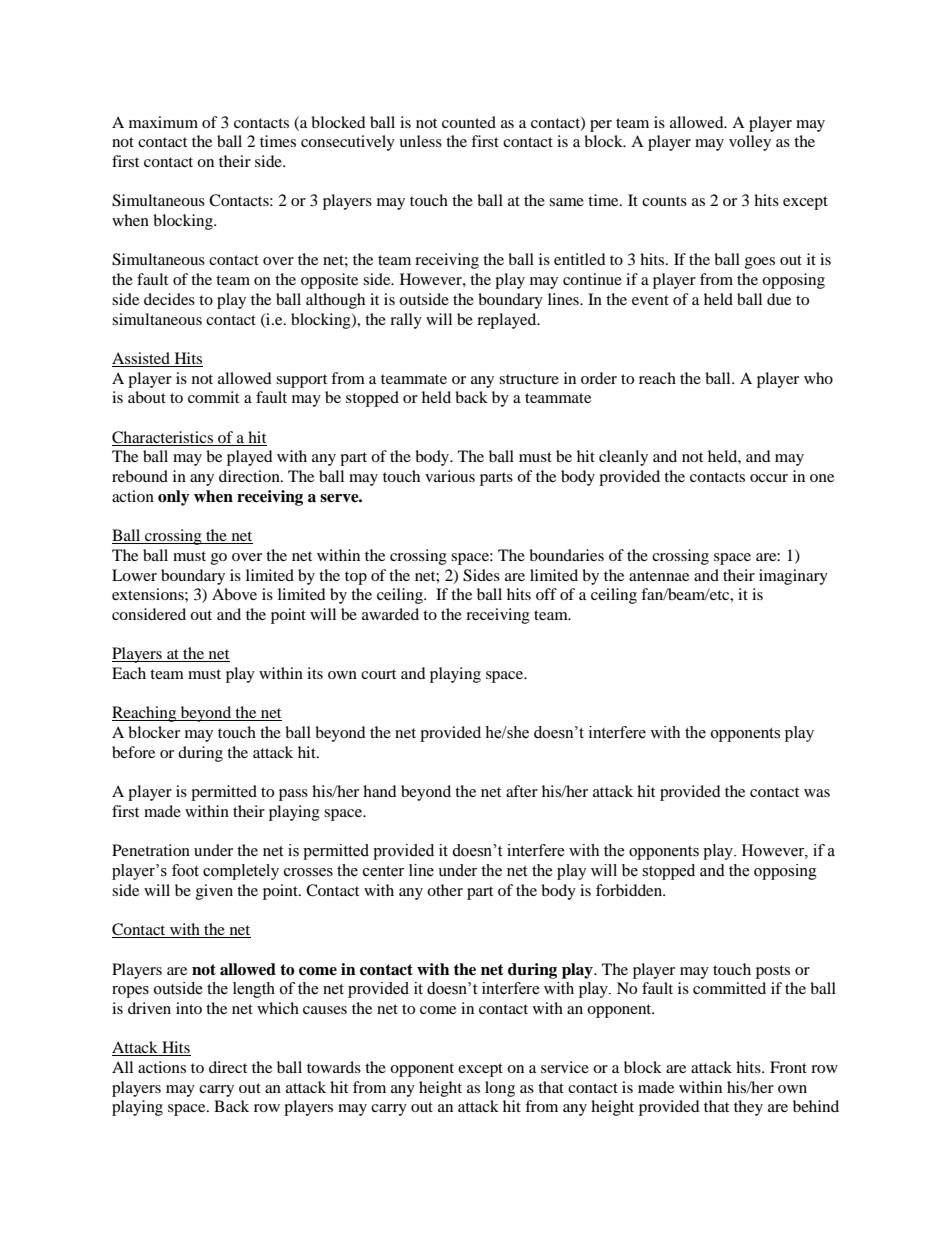  I want to click on imaginary, so click(793, 577).
